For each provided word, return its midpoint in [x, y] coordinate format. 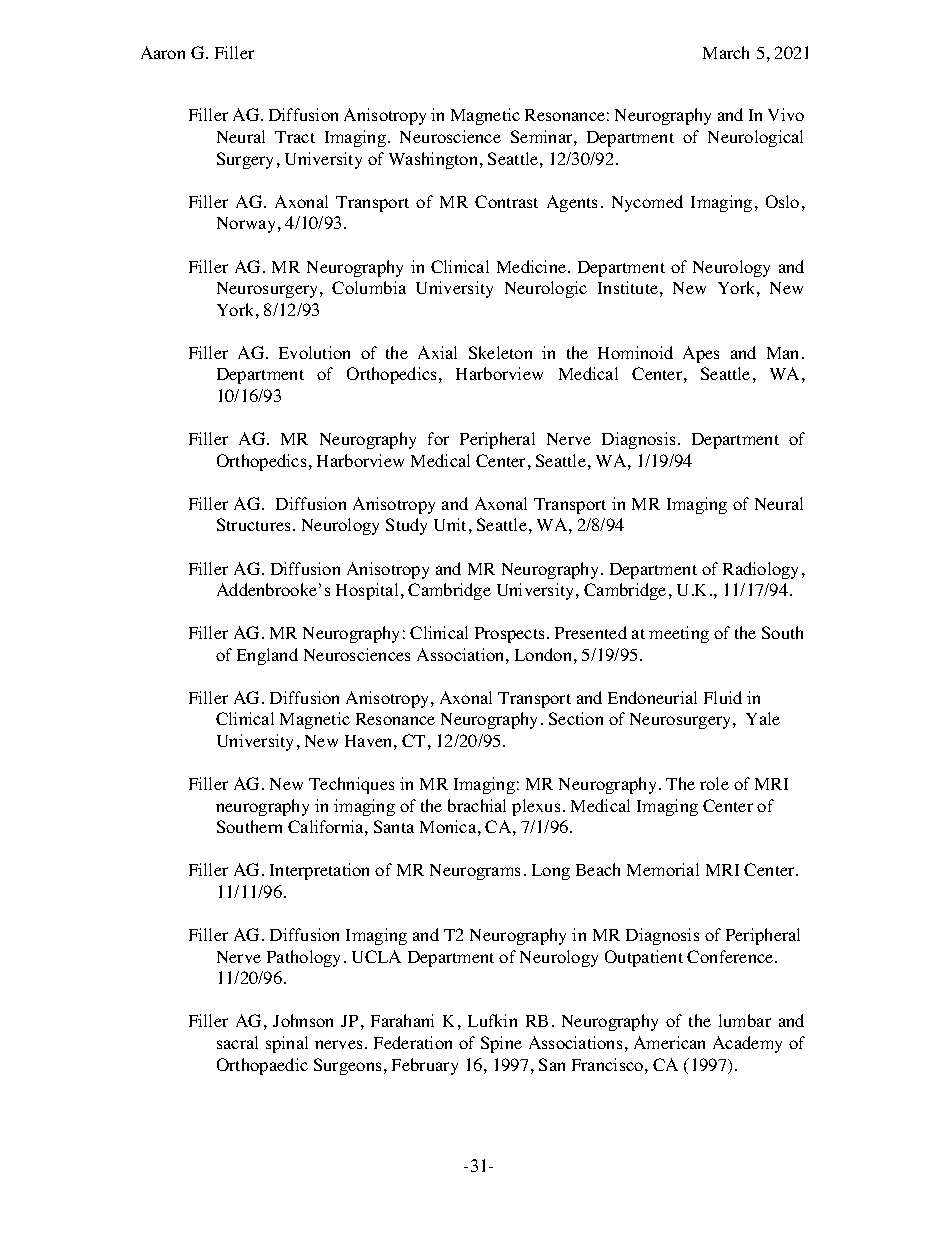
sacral [237, 1042]
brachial [477, 805]
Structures [255, 524]
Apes [701, 354]
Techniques [351, 785]
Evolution [314, 352]
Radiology [760, 570]
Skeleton [500, 352]
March [726, 52]
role [714, 783]
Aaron [163, 52]
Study [406, 526]
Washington [435, 160]
